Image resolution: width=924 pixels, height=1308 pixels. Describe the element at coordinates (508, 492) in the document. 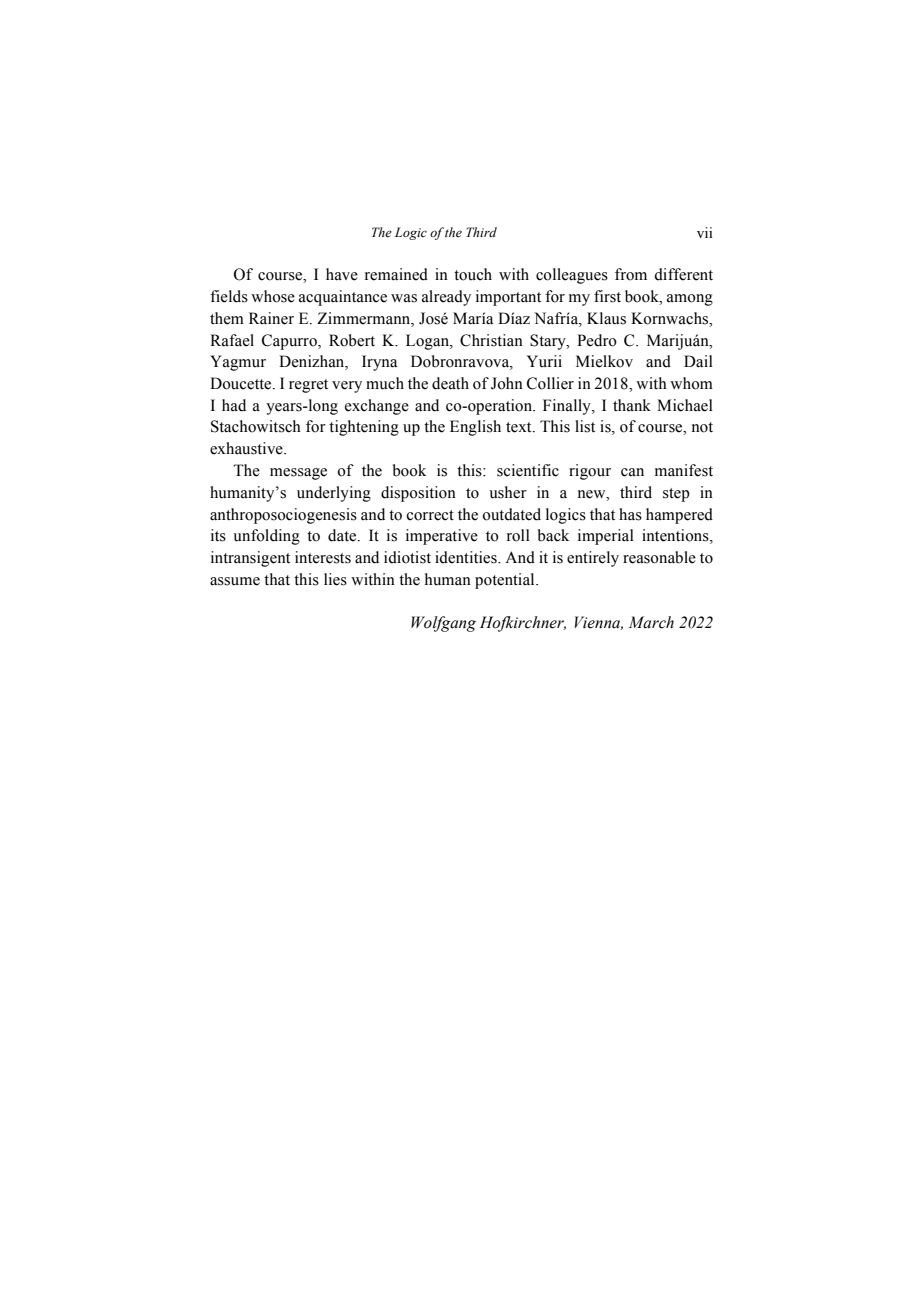

I see `usher` at that location.
